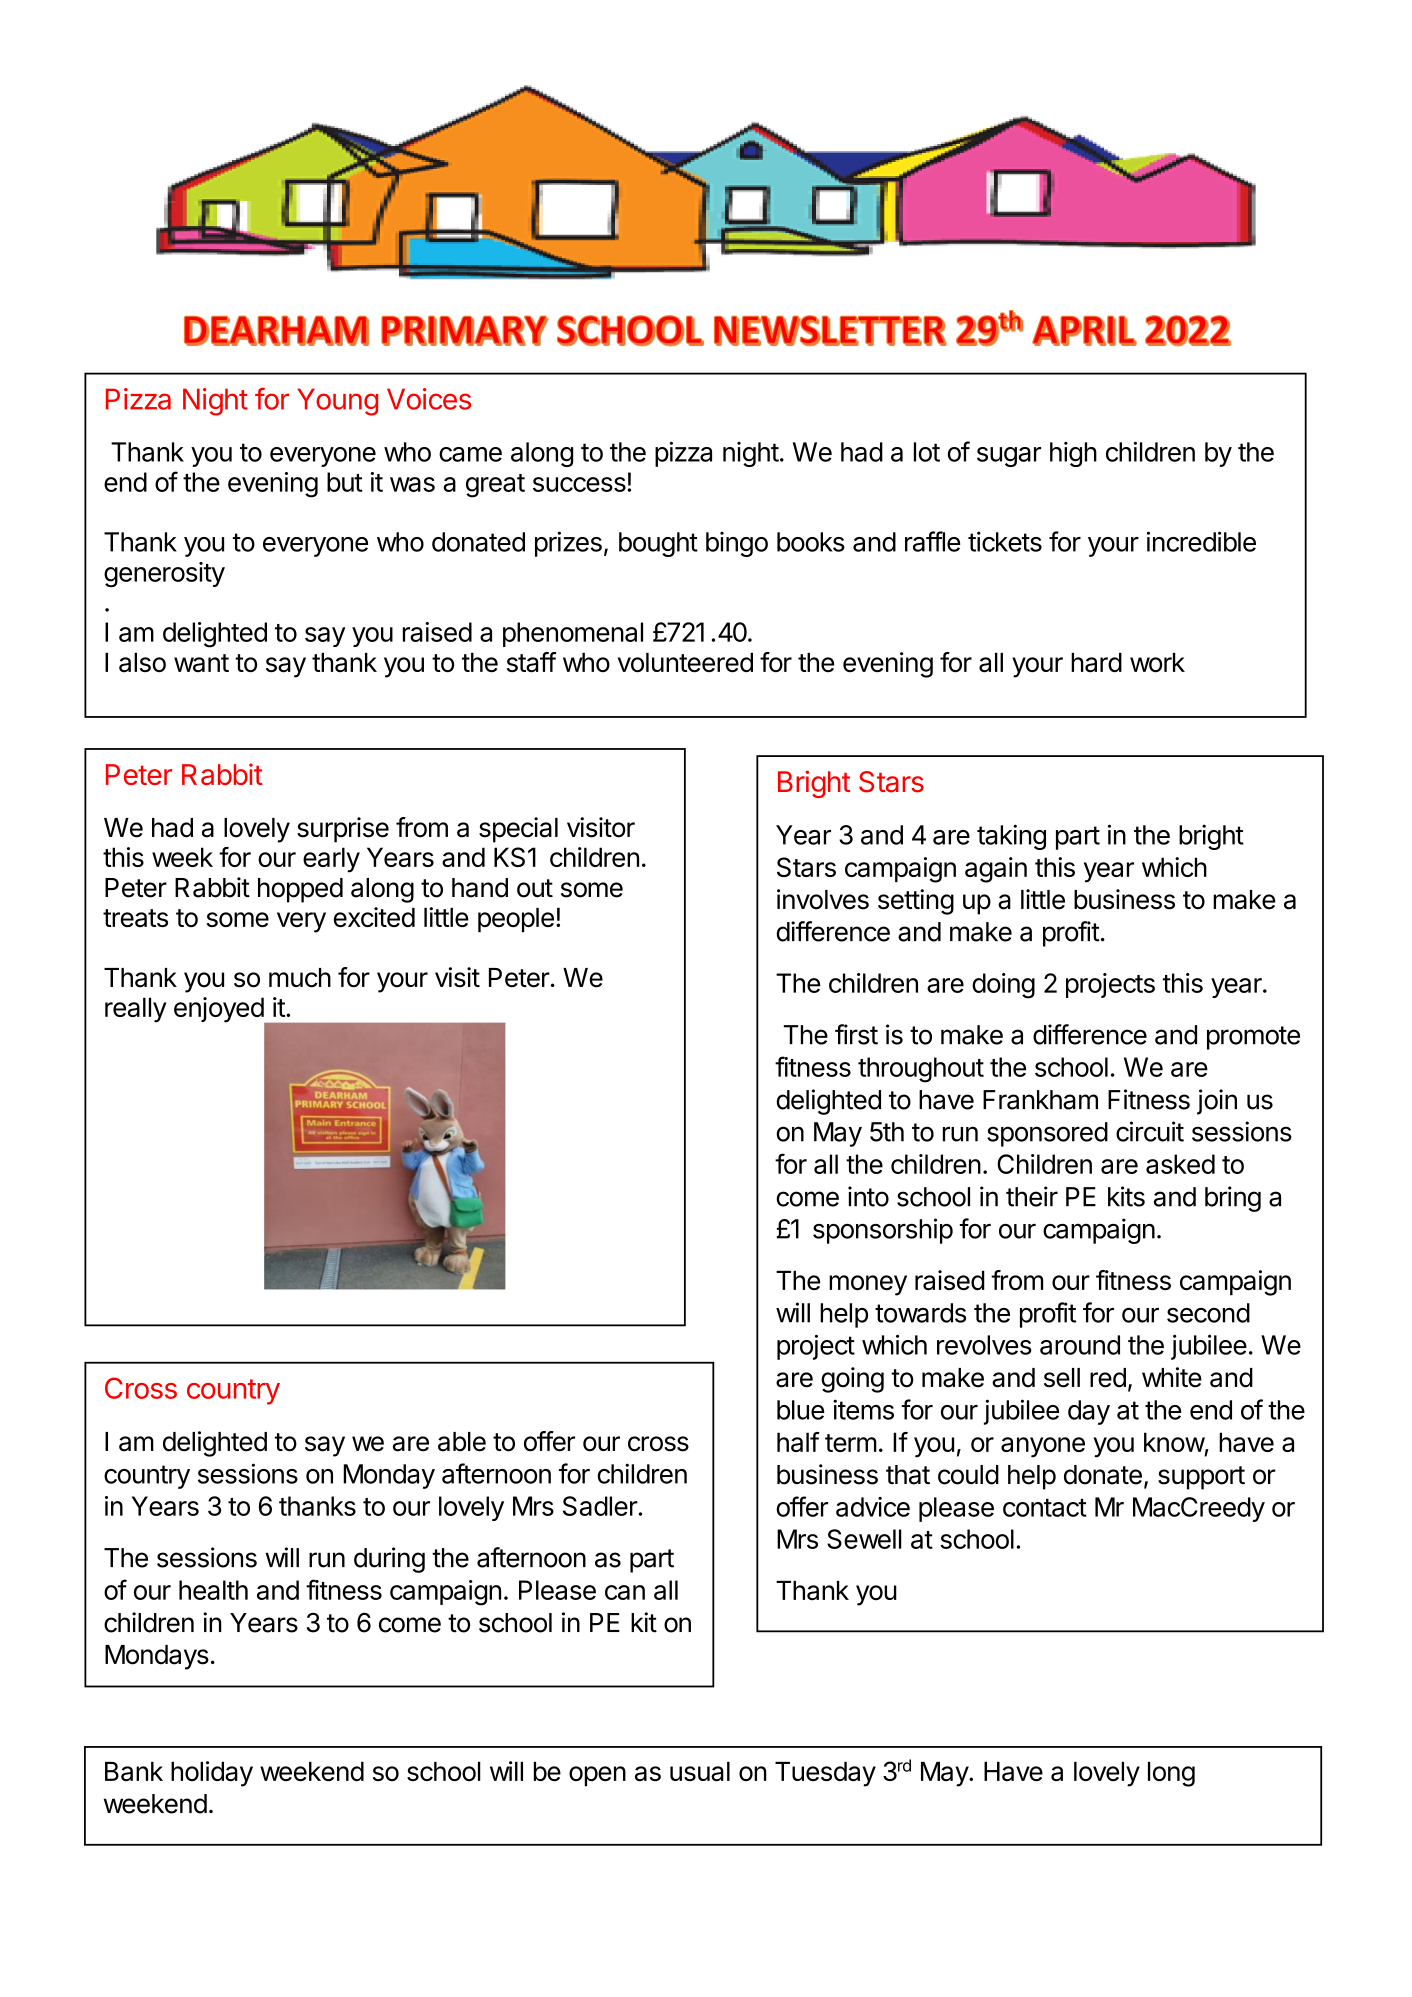 This image has height=1997, width=1412. Describe the element at coordinates (212, 1774) in the image. I see `holiday` at that location.
